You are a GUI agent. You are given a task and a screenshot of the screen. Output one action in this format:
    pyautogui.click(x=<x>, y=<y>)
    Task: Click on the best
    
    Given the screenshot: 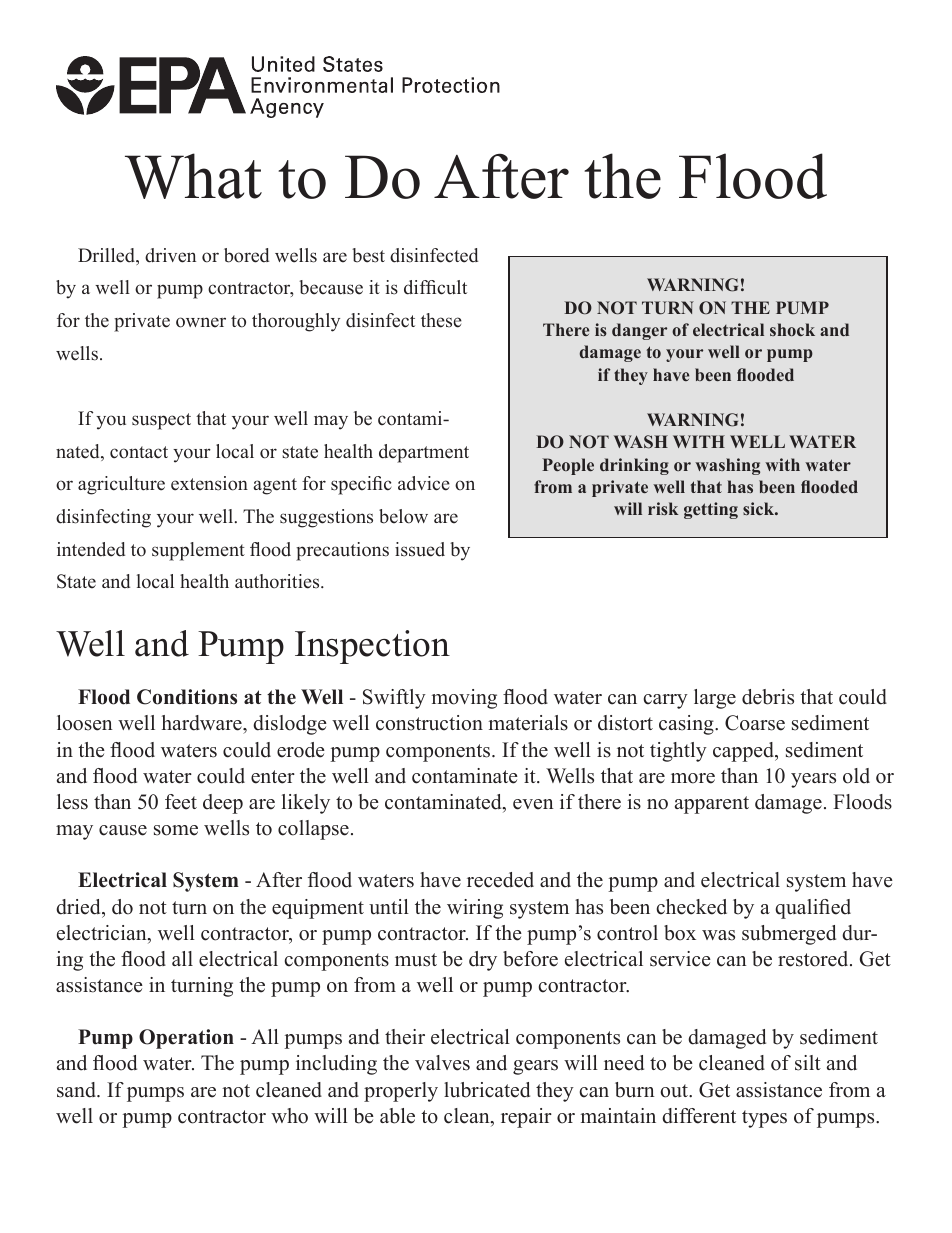 What is the action you would take?
    pyautogui.click(x=368, y=255)
